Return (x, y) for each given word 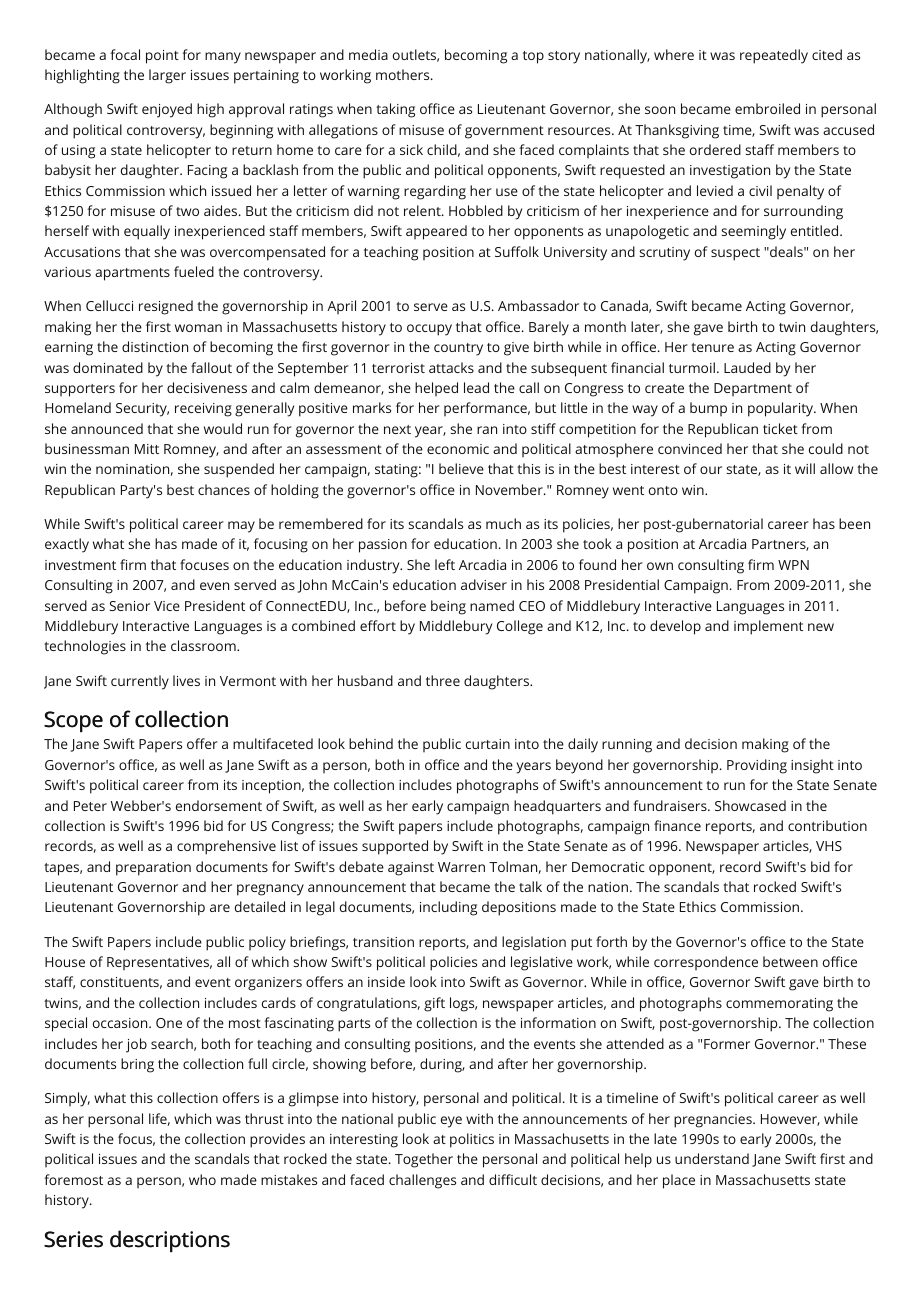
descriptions (170, 1241)
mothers (404, 74)
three (443, 680)
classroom (204, 645)
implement (768, 627)
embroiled (767, 108)
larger (167, 76)
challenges (422, 1181)
